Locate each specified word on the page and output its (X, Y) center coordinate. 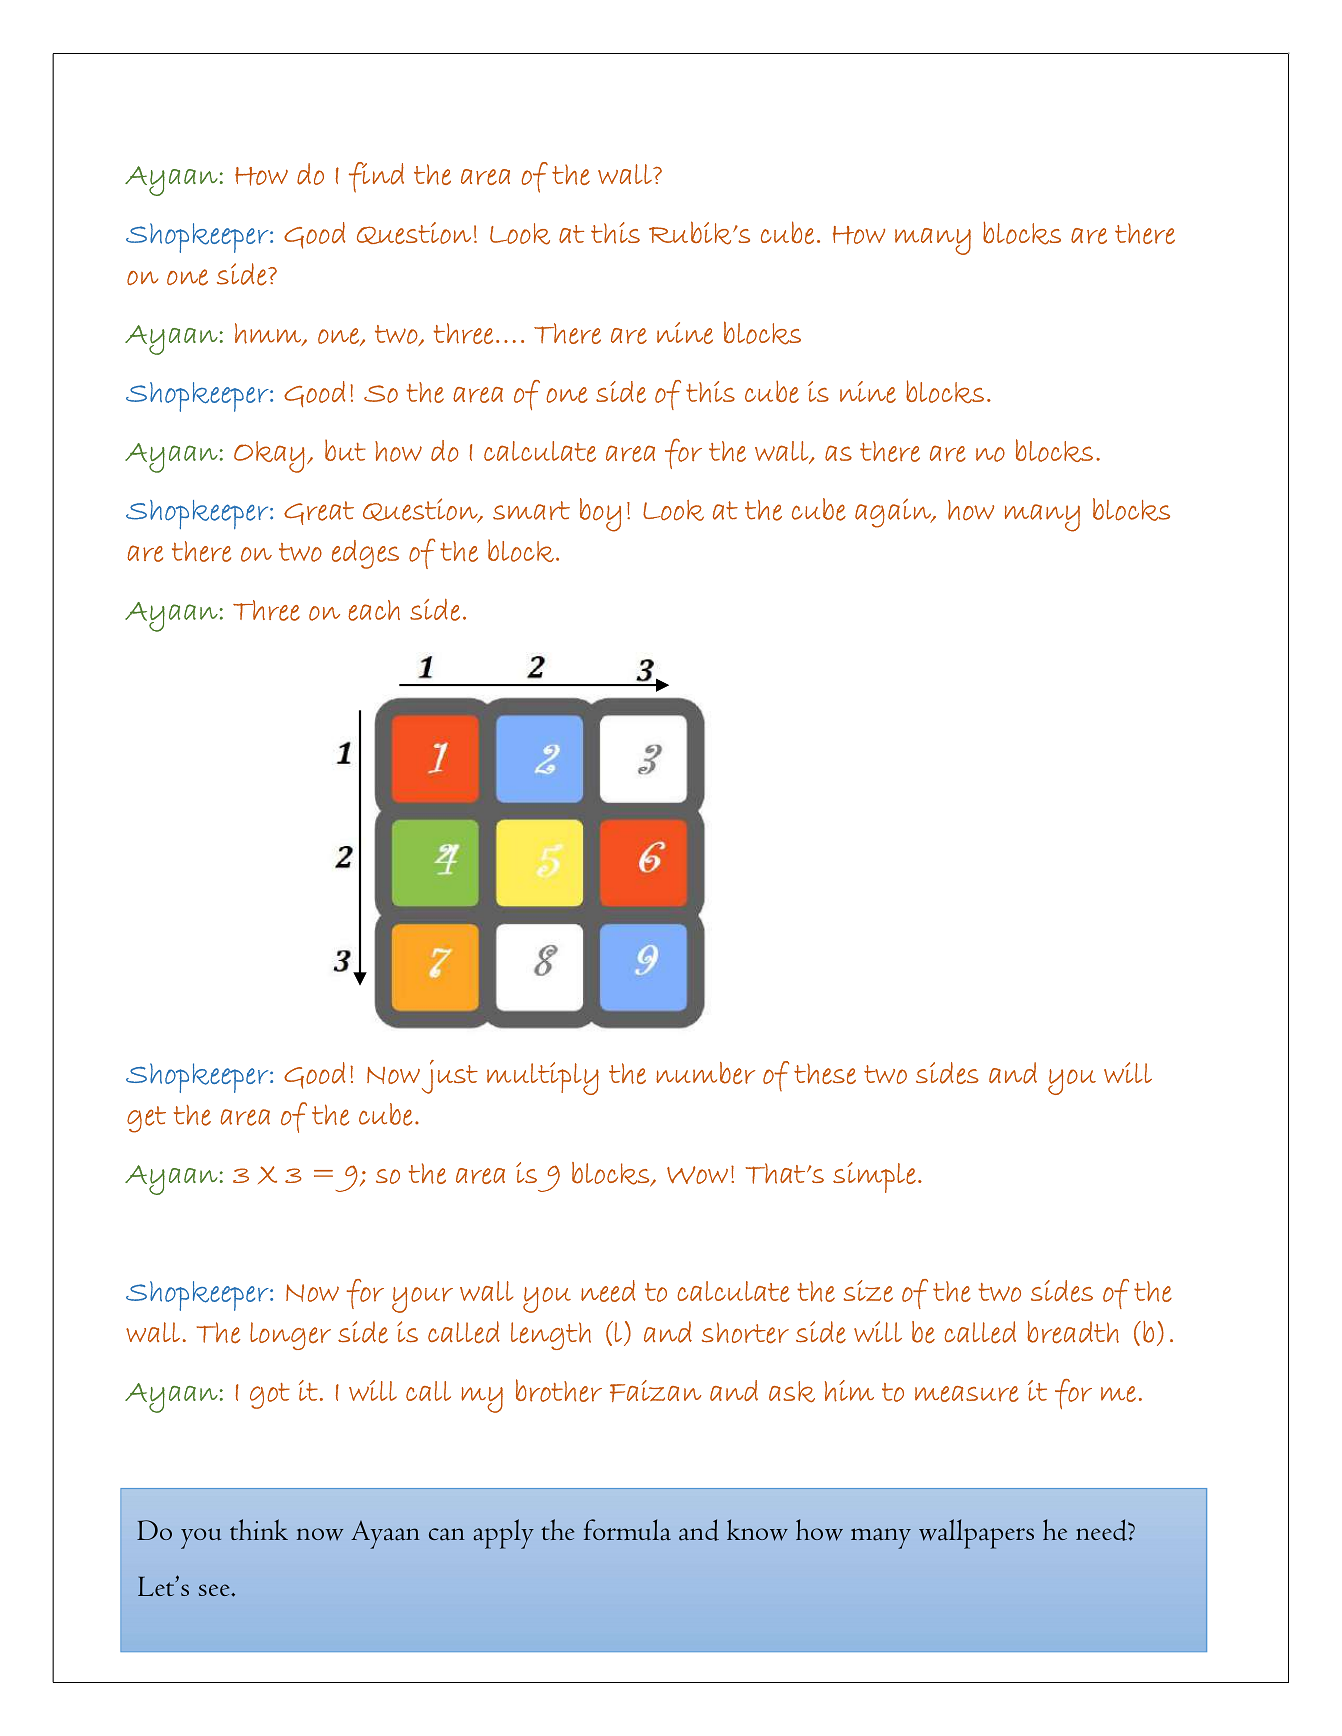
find (376, 177)
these (825, 1073)
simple (874, 1177)
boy (600, 515)
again (894, 513)
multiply (543, 1078)
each (374, 610)
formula (627, 1530)
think (259, 1529)
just (450, 1077)
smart (531, 510)
